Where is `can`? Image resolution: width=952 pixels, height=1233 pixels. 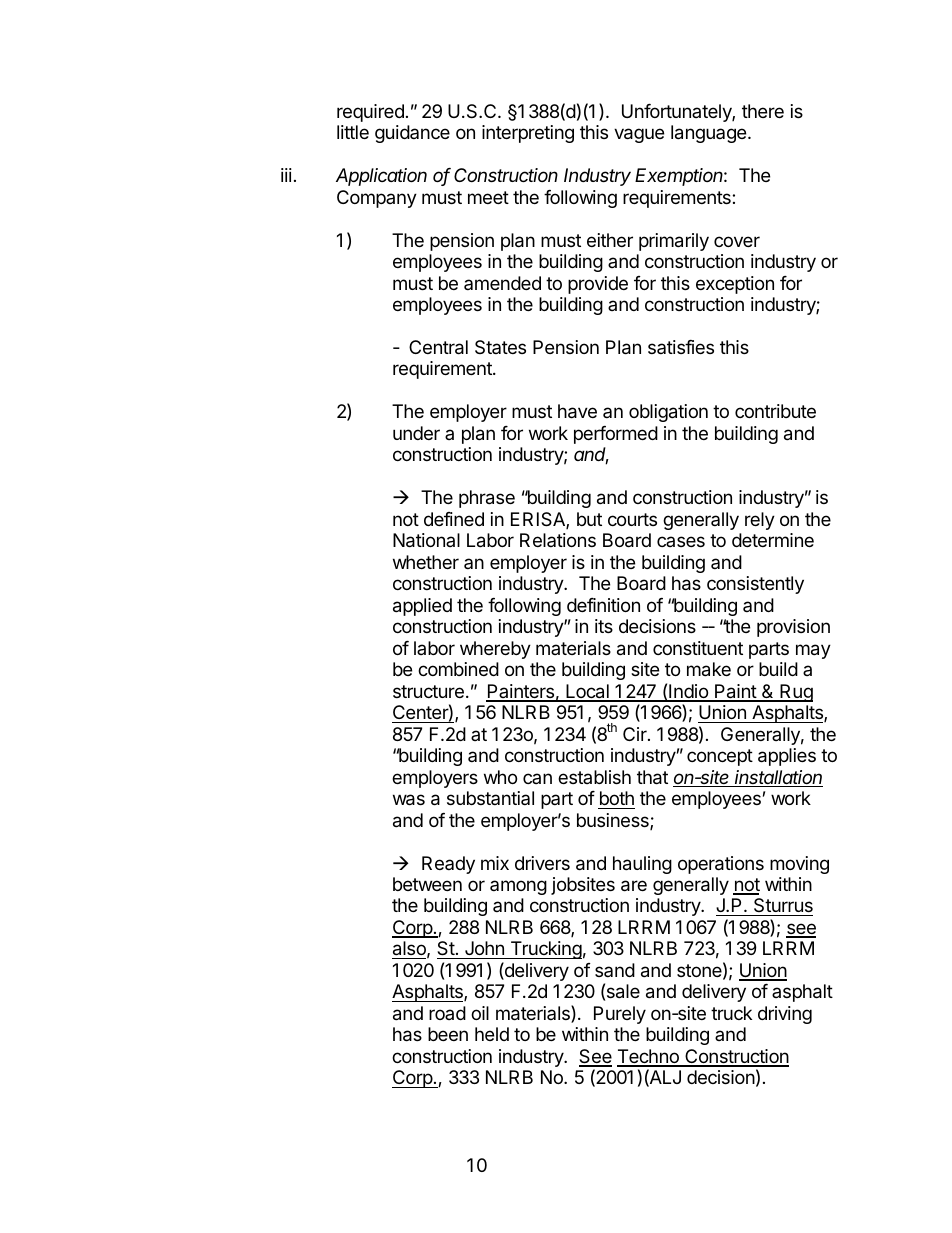
can is located at coordinates (537, 778).
